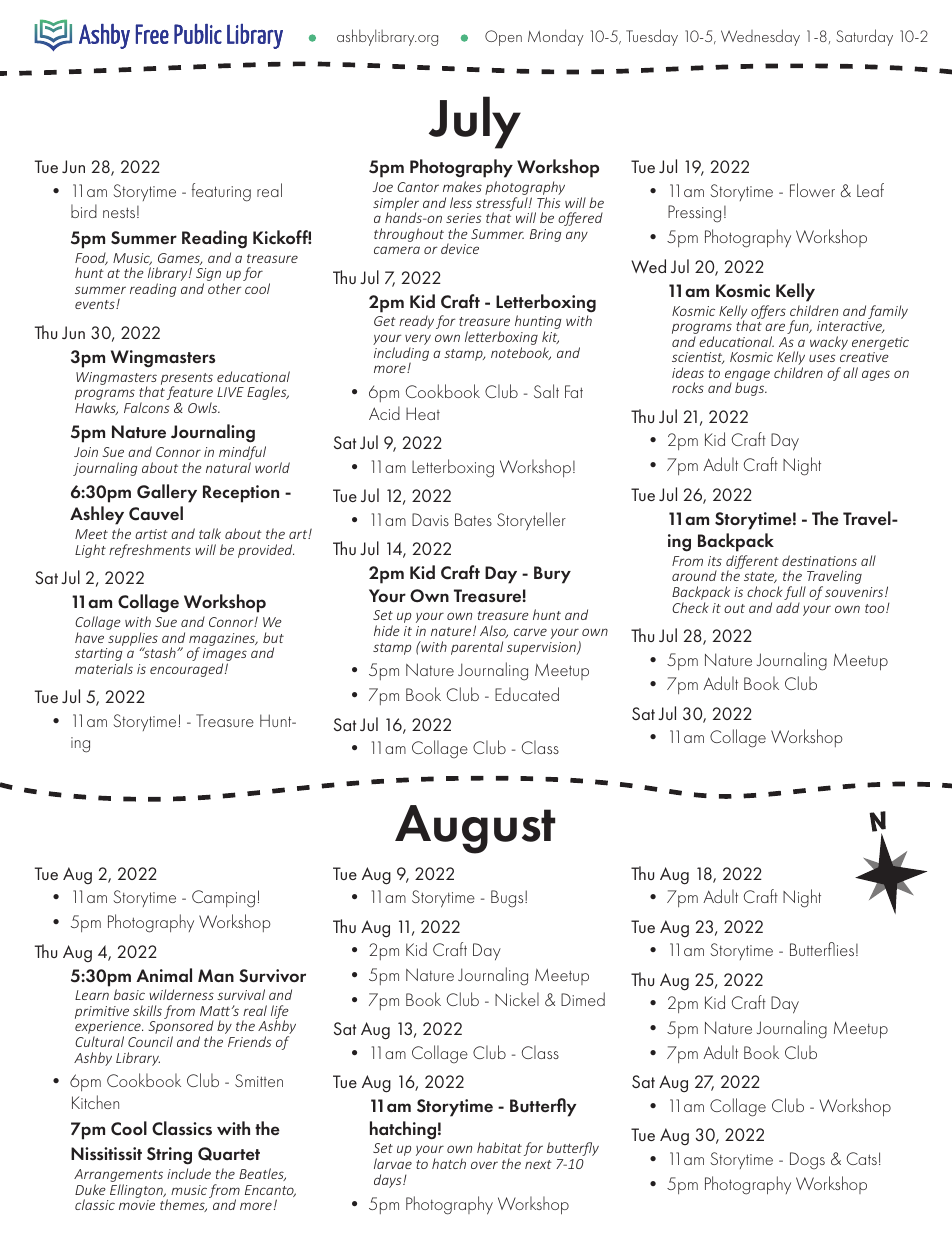 This screenshot has width=952, height=1233. I want to click on include, so click(189, 1173).
